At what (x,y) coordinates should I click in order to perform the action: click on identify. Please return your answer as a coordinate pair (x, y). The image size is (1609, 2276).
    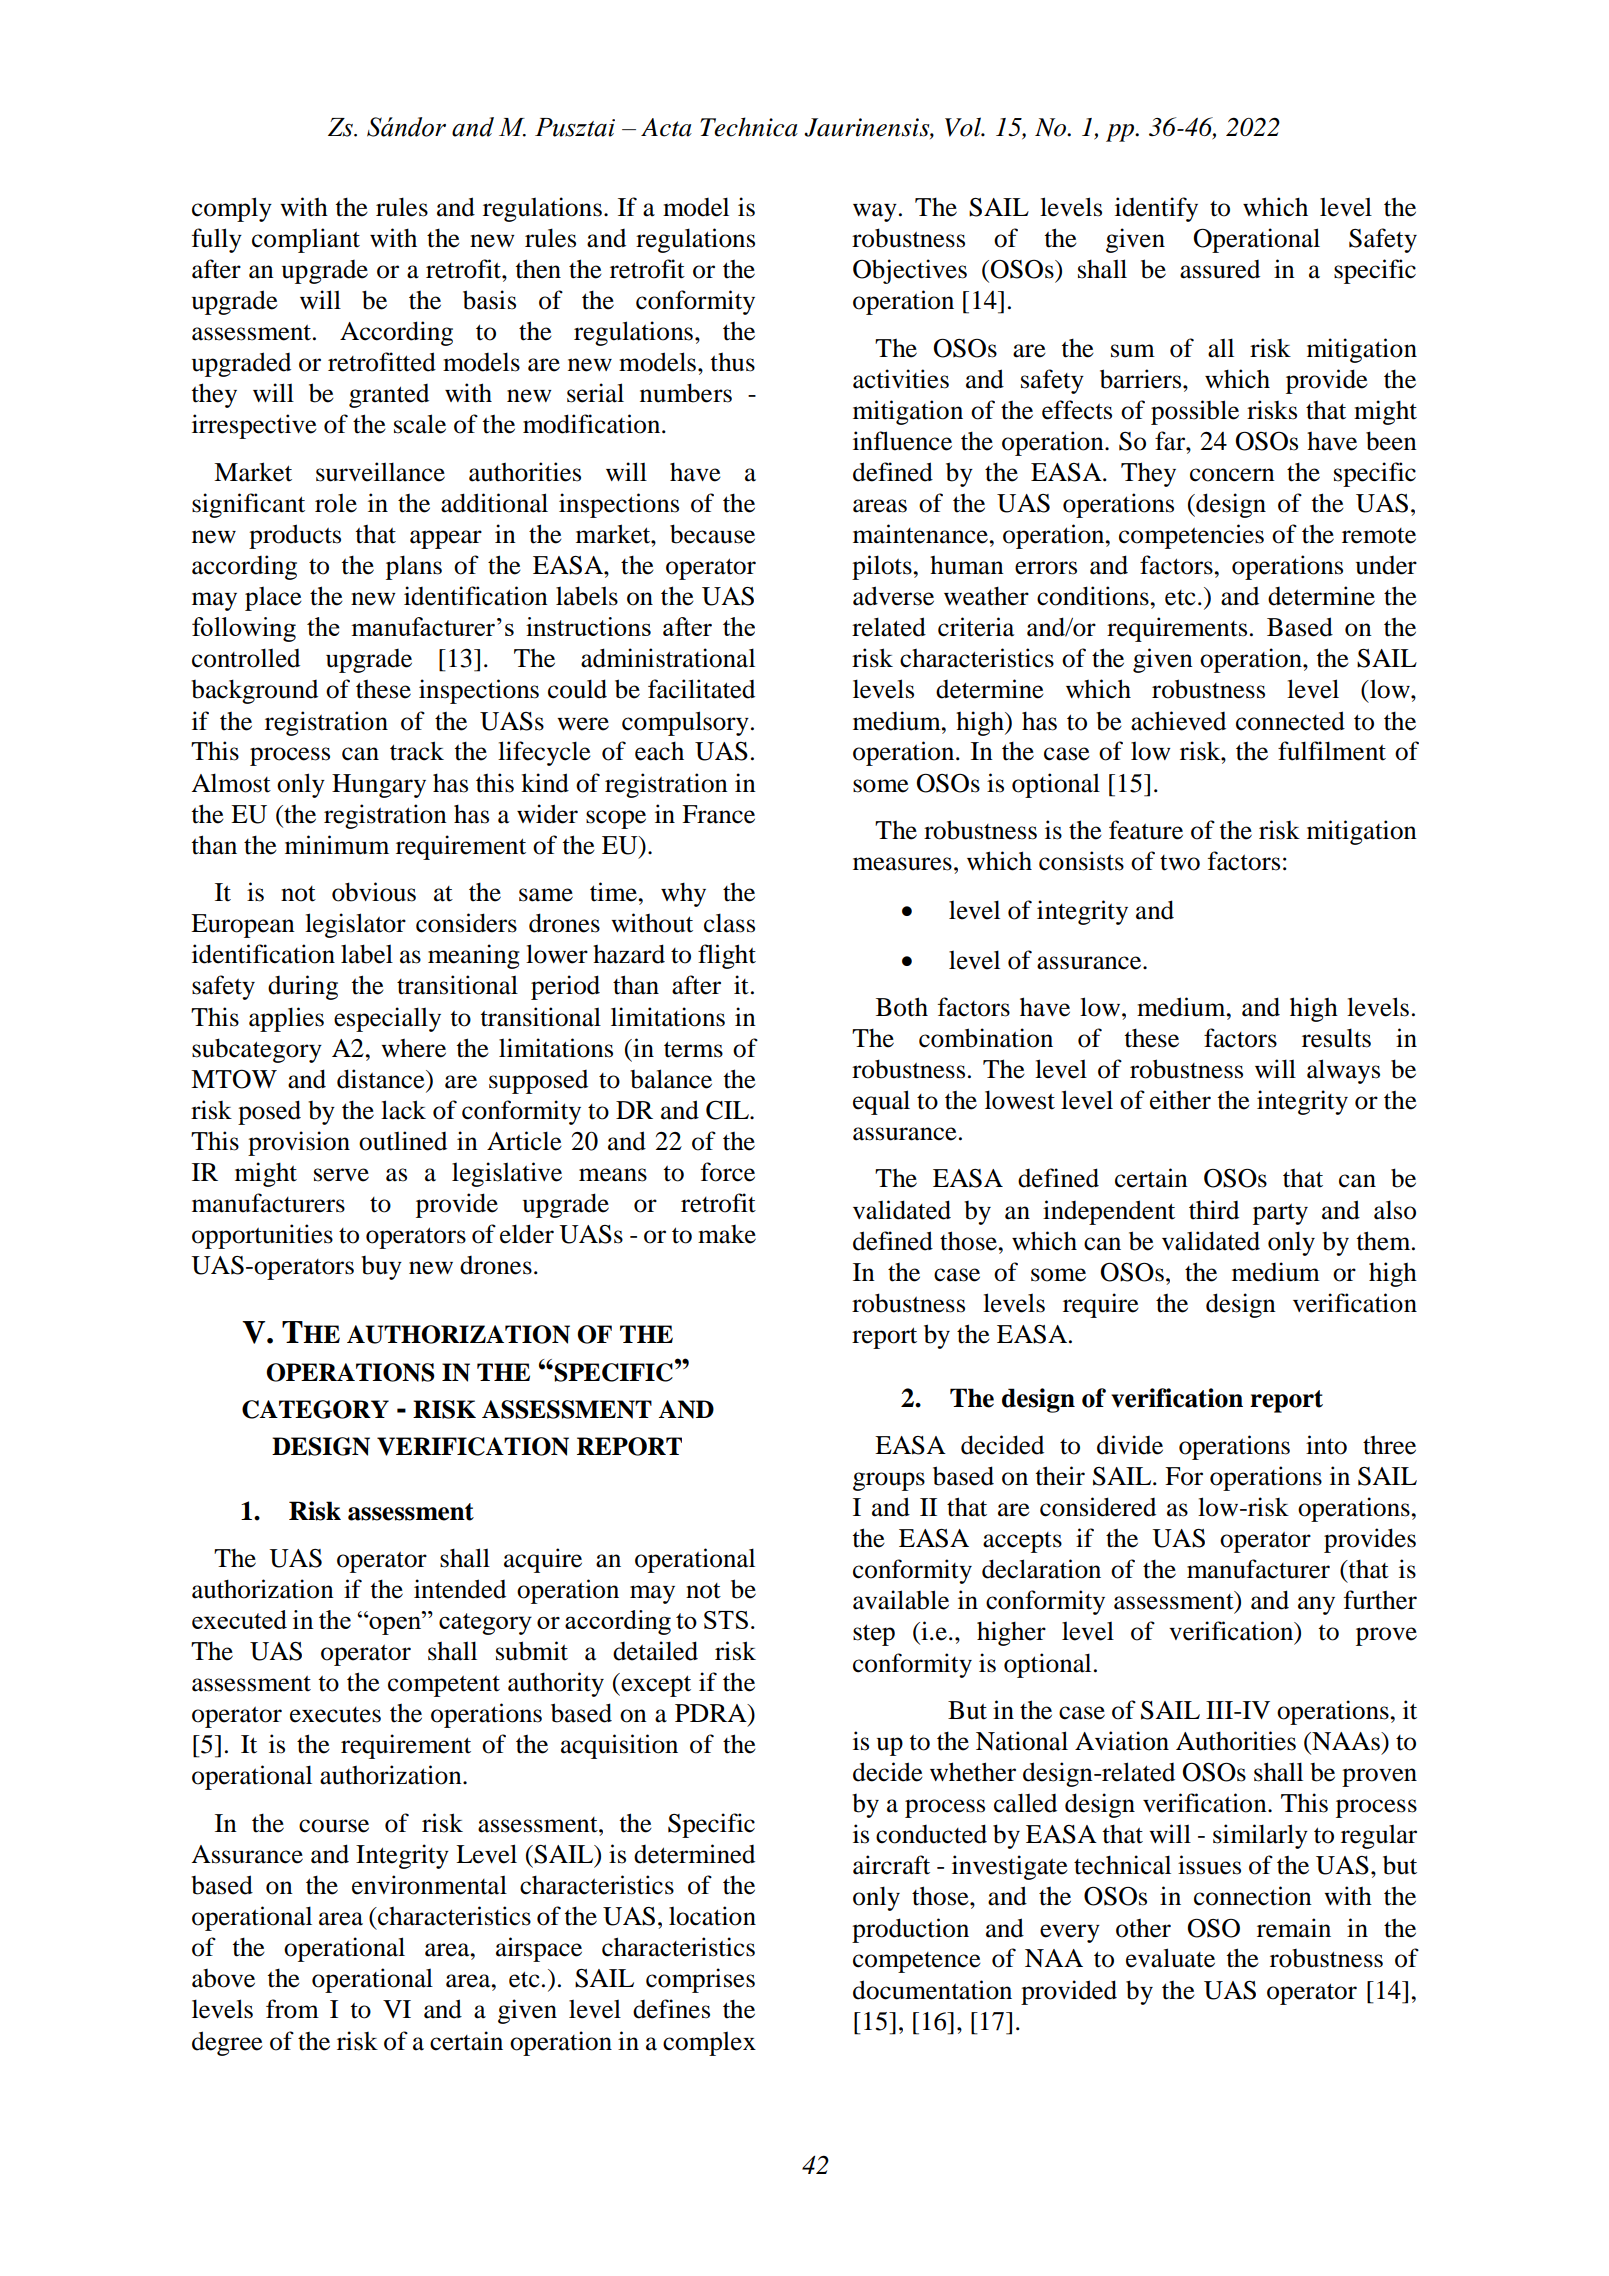
    Looking at the image, I should click on (1156, 209).
